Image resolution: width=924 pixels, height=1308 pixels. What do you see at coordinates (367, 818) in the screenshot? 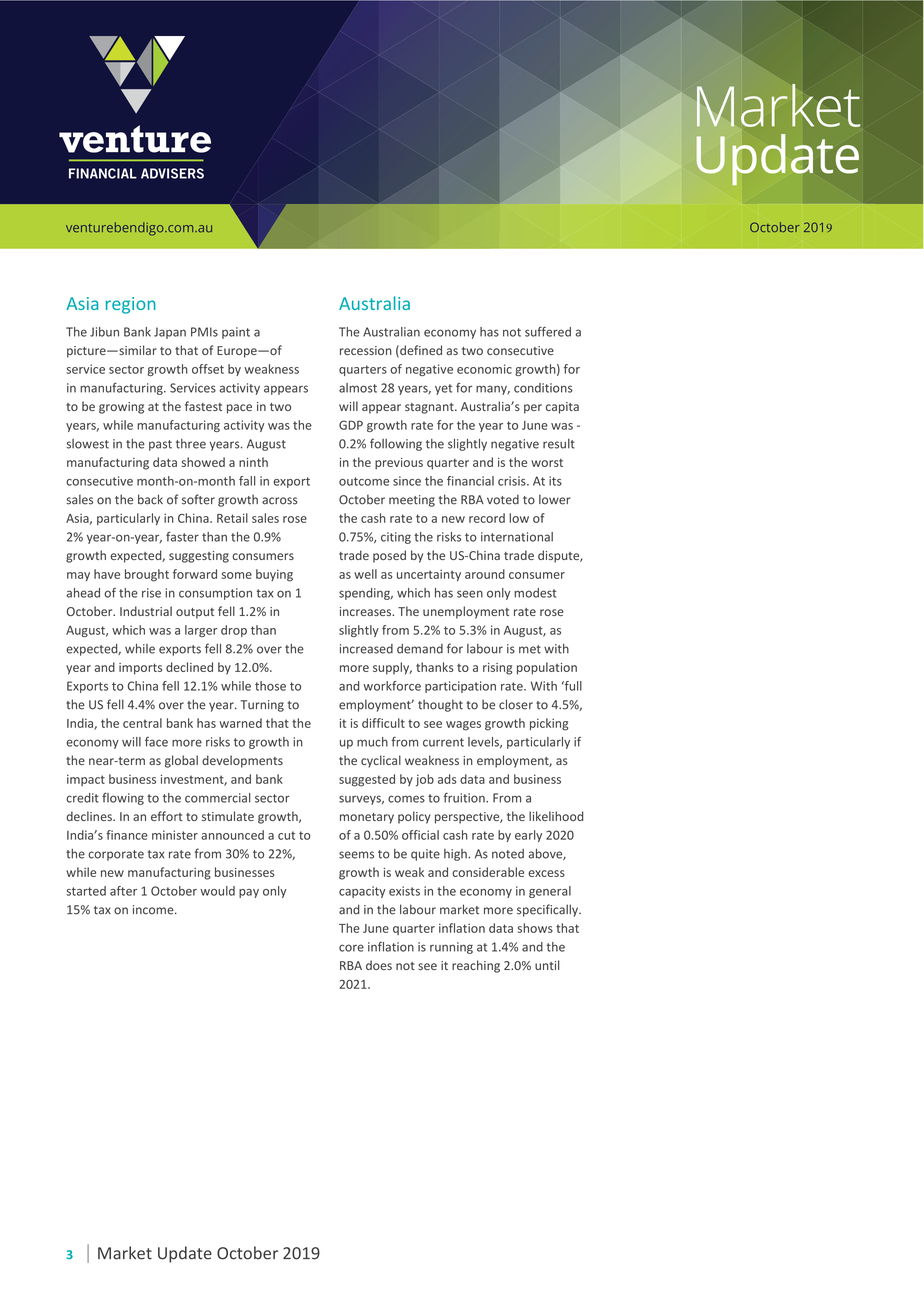
I see `monetary` at bounding box center [367, 818].
